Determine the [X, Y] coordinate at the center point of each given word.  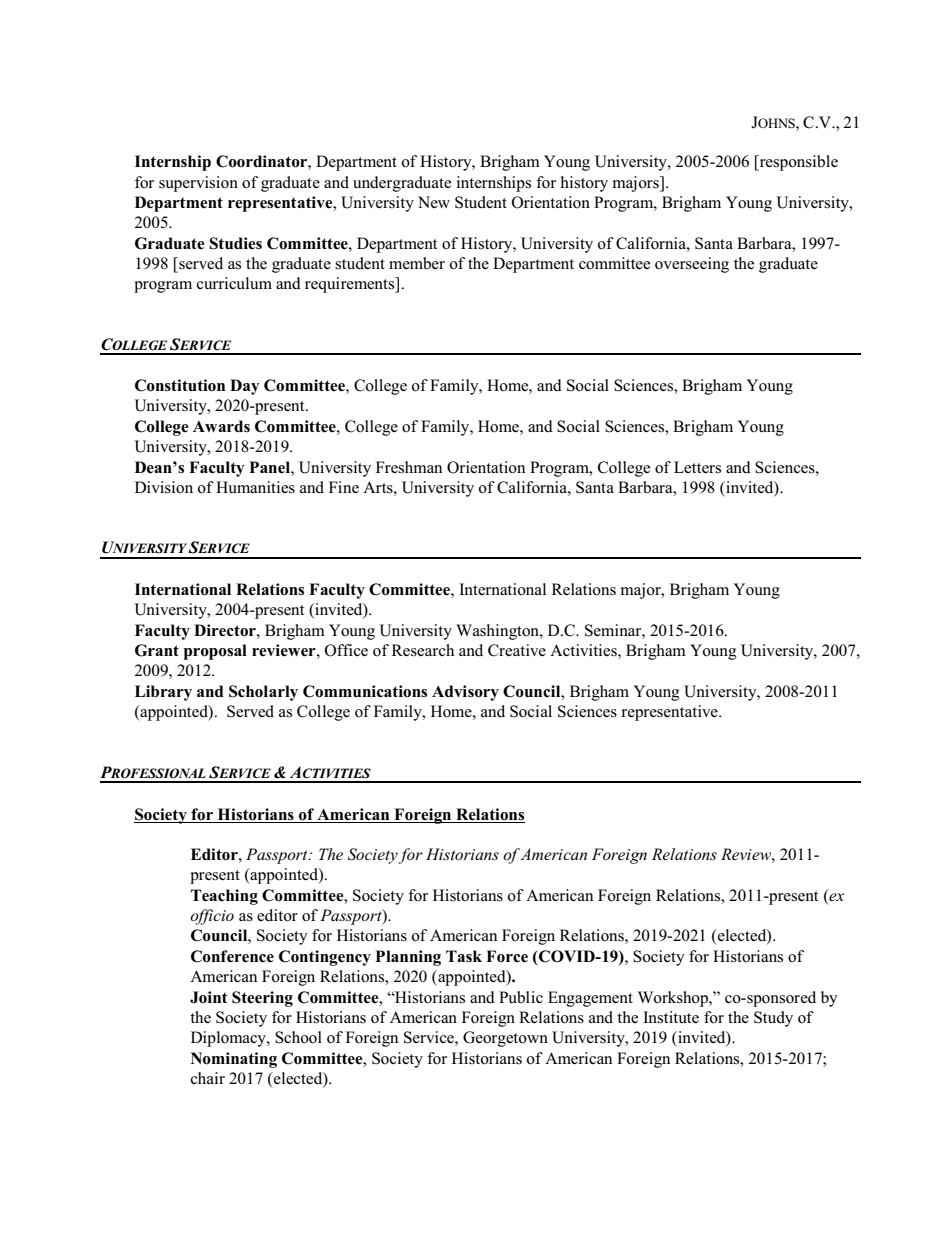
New [434, 202]
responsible [797, 163]
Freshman [409, 467]
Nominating [234, 1060]
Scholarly [263, 693]
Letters [697, 467]
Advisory [465, 693]
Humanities [255, 487]
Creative [517, 650]
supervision [198, 184]
